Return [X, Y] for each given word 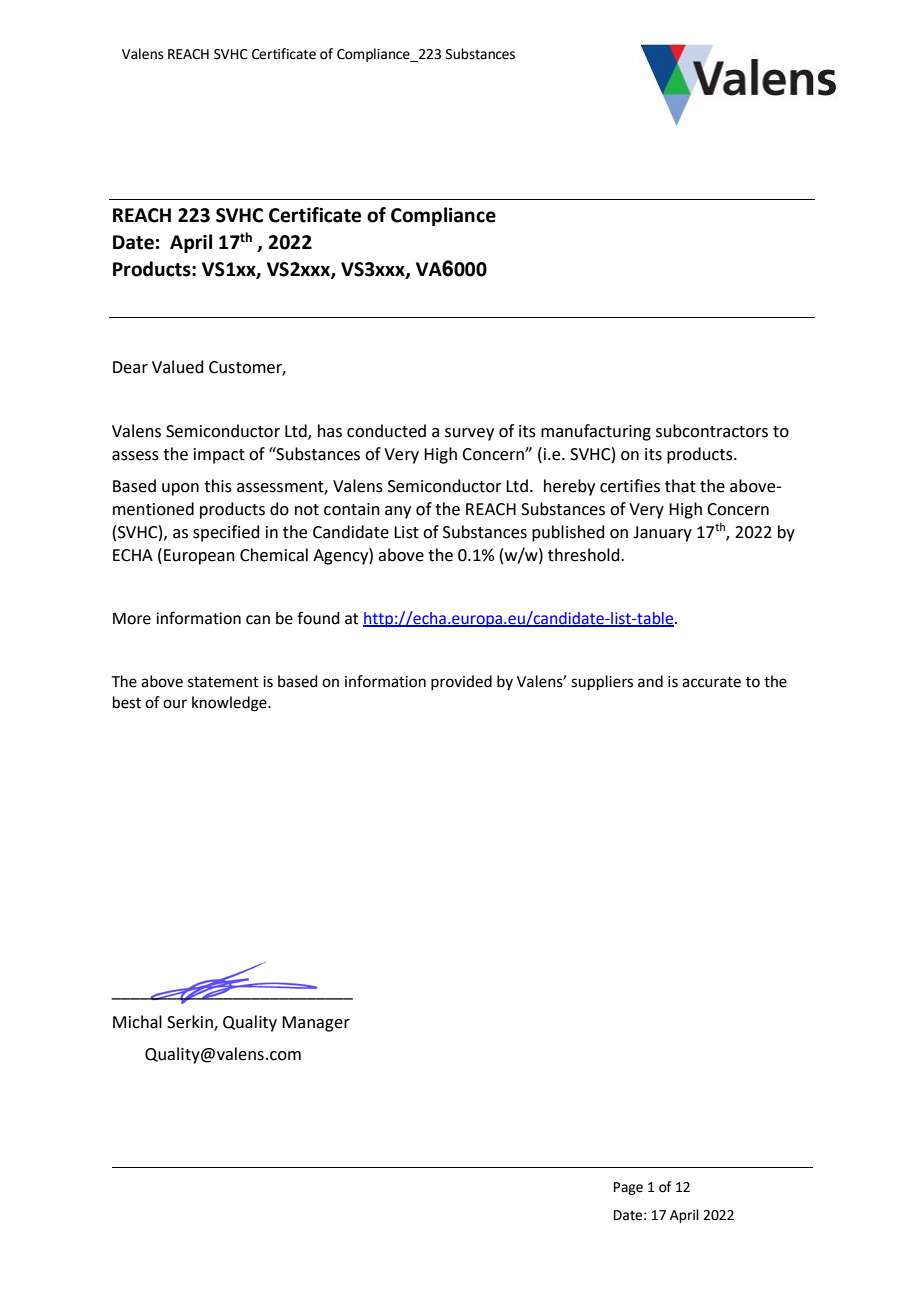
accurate [711, 682]
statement [223, 682]
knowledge [230, 704]
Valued [178, 367]
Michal [137, 1022]
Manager [316, 1024]
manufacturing [596, 432]
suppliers [602, 682]
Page [628, 1188]
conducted [386, 431]
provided [461, 682]
